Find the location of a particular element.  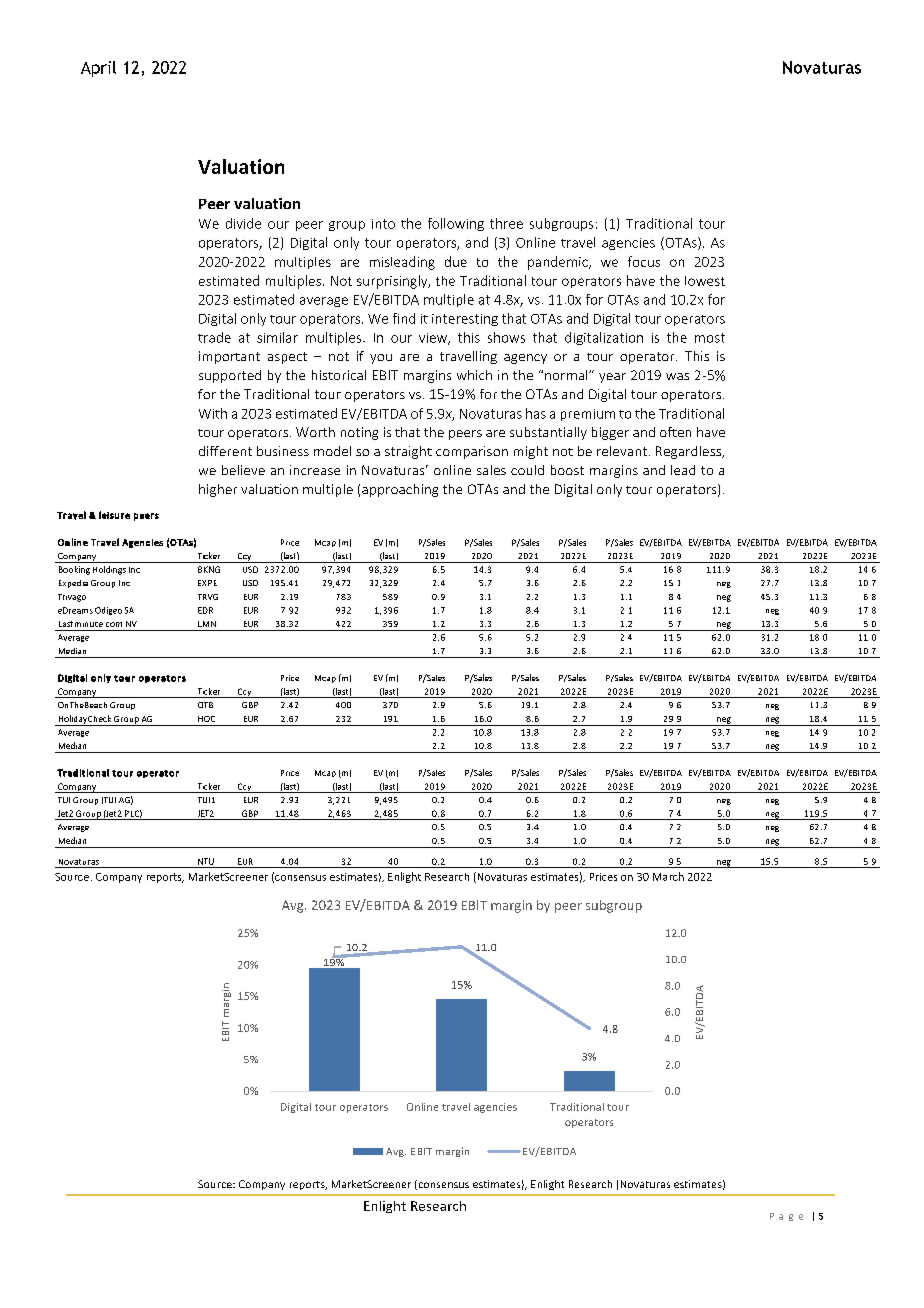

March is located at coordinates (668, 876).
